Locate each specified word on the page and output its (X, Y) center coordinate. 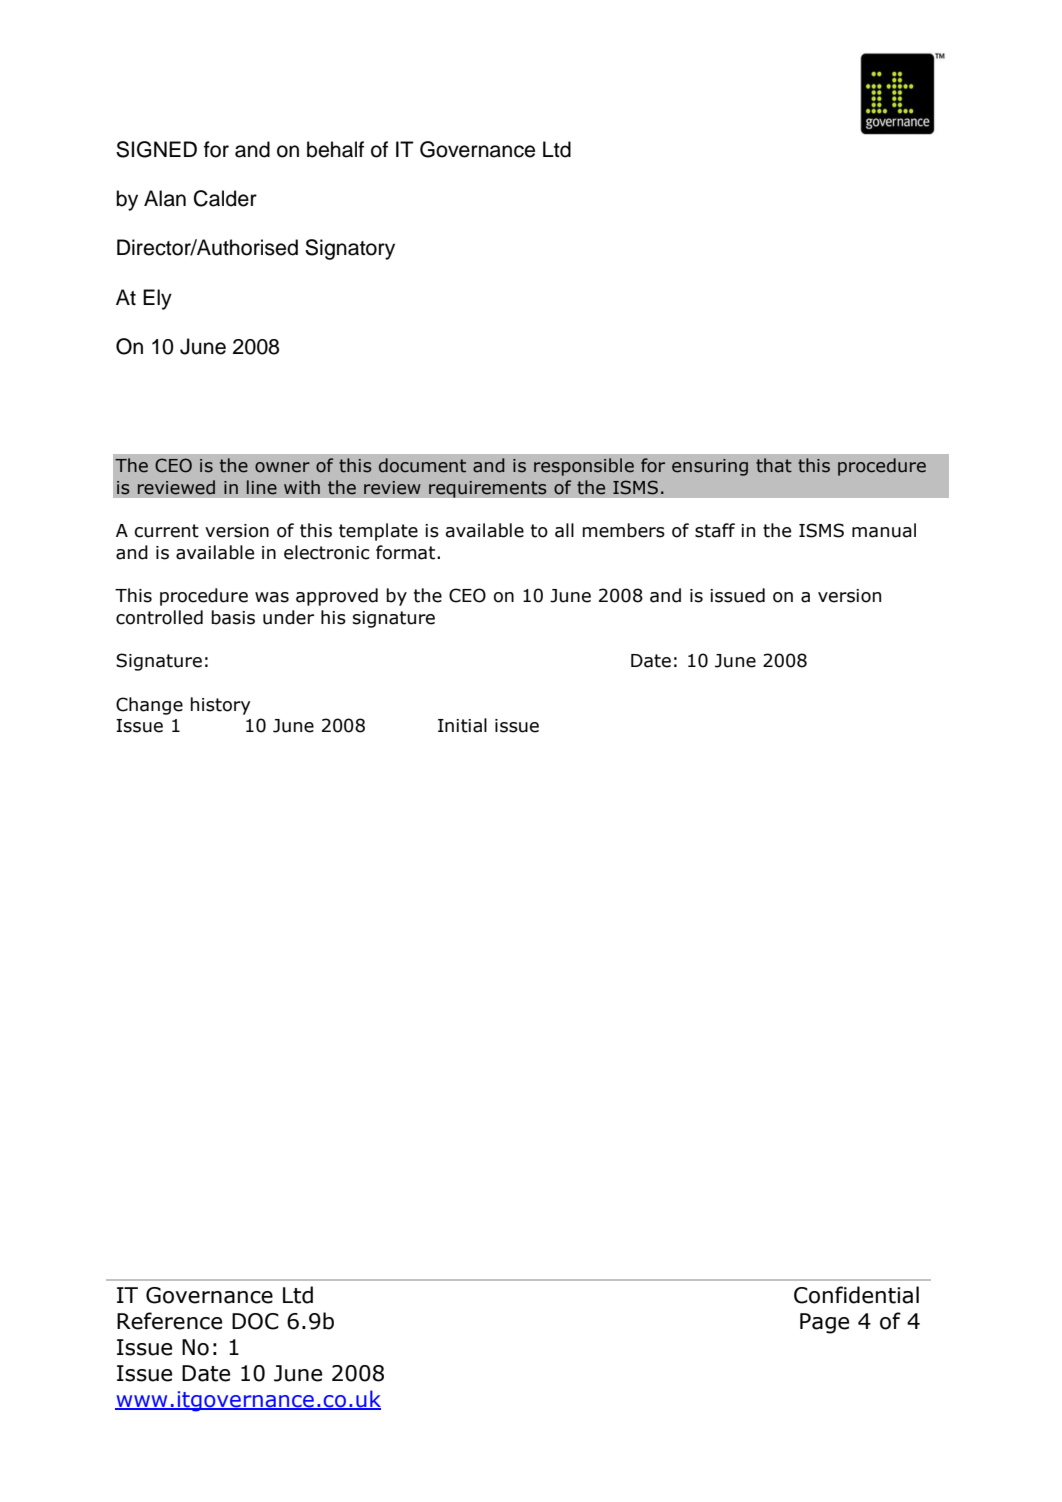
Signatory (350, 249)
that (774, 465)
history (220, 706)
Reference (169, 1321)
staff (715, 530)
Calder (225, 198)
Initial (462, 725)
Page (824, 1323)
